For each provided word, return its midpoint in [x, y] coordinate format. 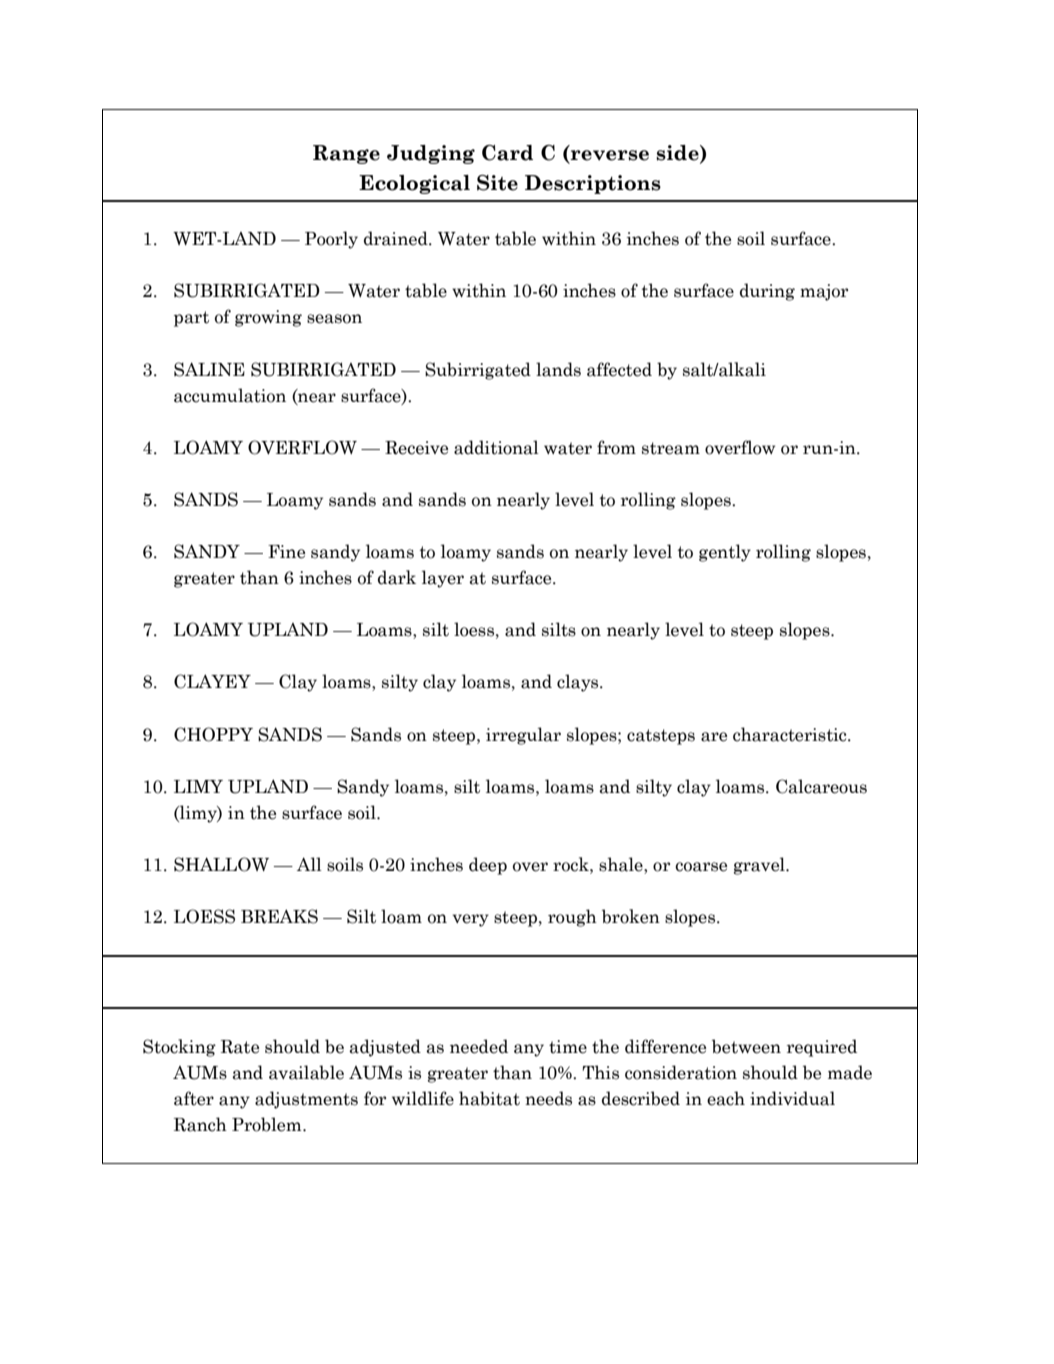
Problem [268, 1124]
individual [792, 1098]
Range [346, 154]
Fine [286, 552]
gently [725, 553]
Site [497, 183]
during [767, 292]
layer [443, 579]
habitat [489, 1098]
